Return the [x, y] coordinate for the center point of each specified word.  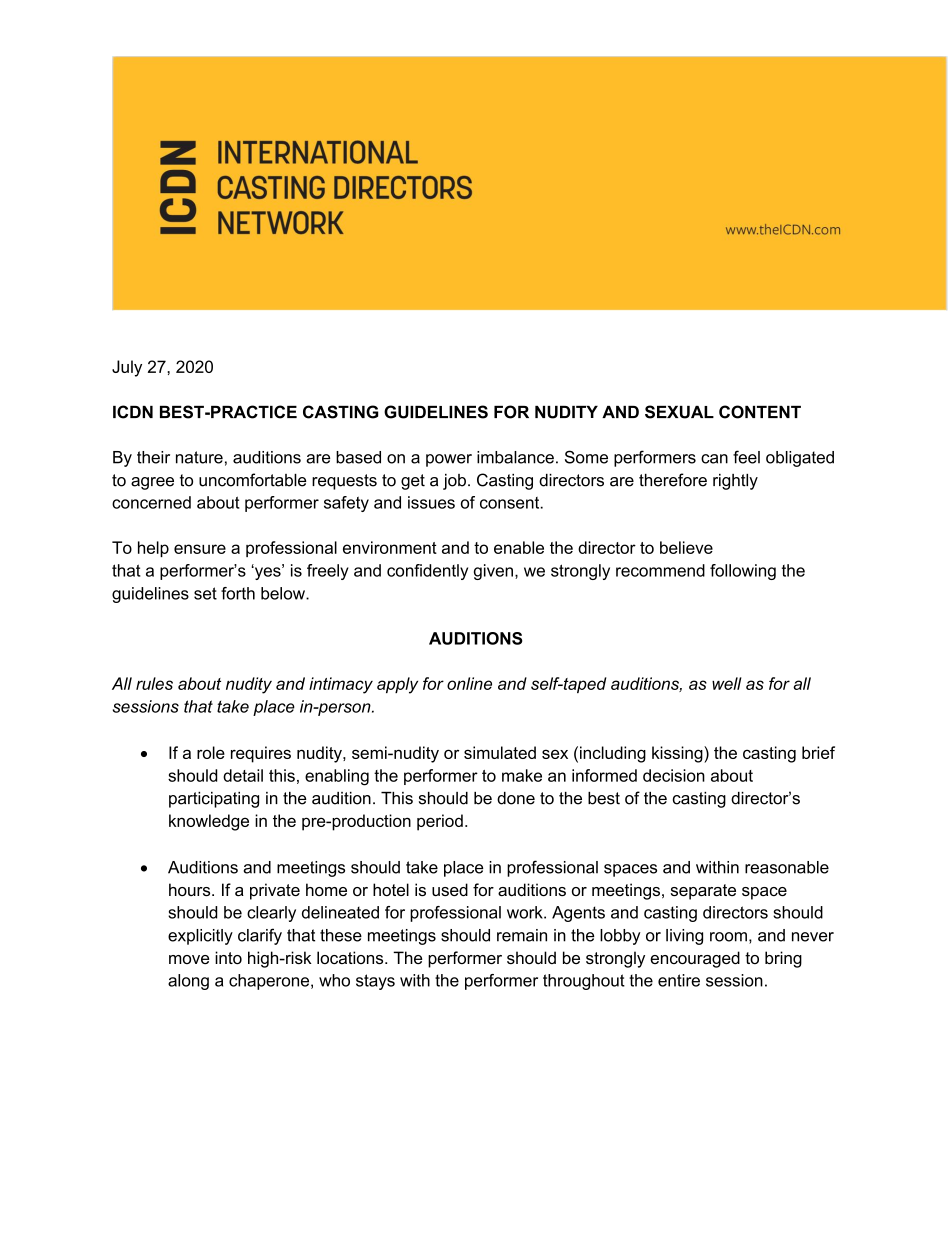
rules [154, 683]
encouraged [695, 959]
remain [522, 935]
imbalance [515, 457]
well [727, 683]
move [189, 959]
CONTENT [760, 412]
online [469, 683]
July [127, 368]
